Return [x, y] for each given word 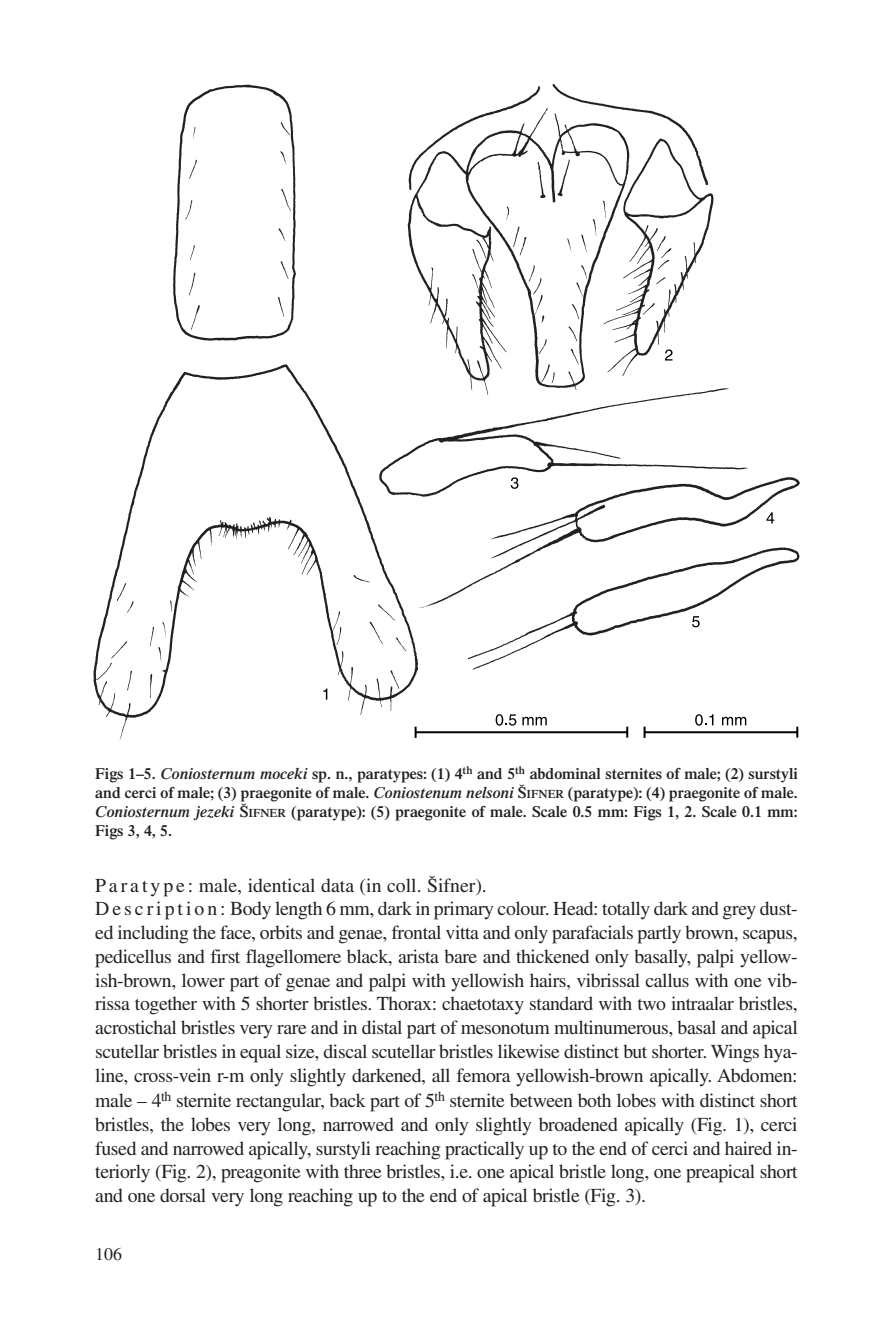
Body [250, 910]
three [363, 1171]
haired [748, 1148]
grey [739, 913]
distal [382, 1027]
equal [260, 1053]
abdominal [565, 773]
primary [463, 910]
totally [626, 910]
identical [281, 885]
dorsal [183, 1195]
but [635, 1051]
